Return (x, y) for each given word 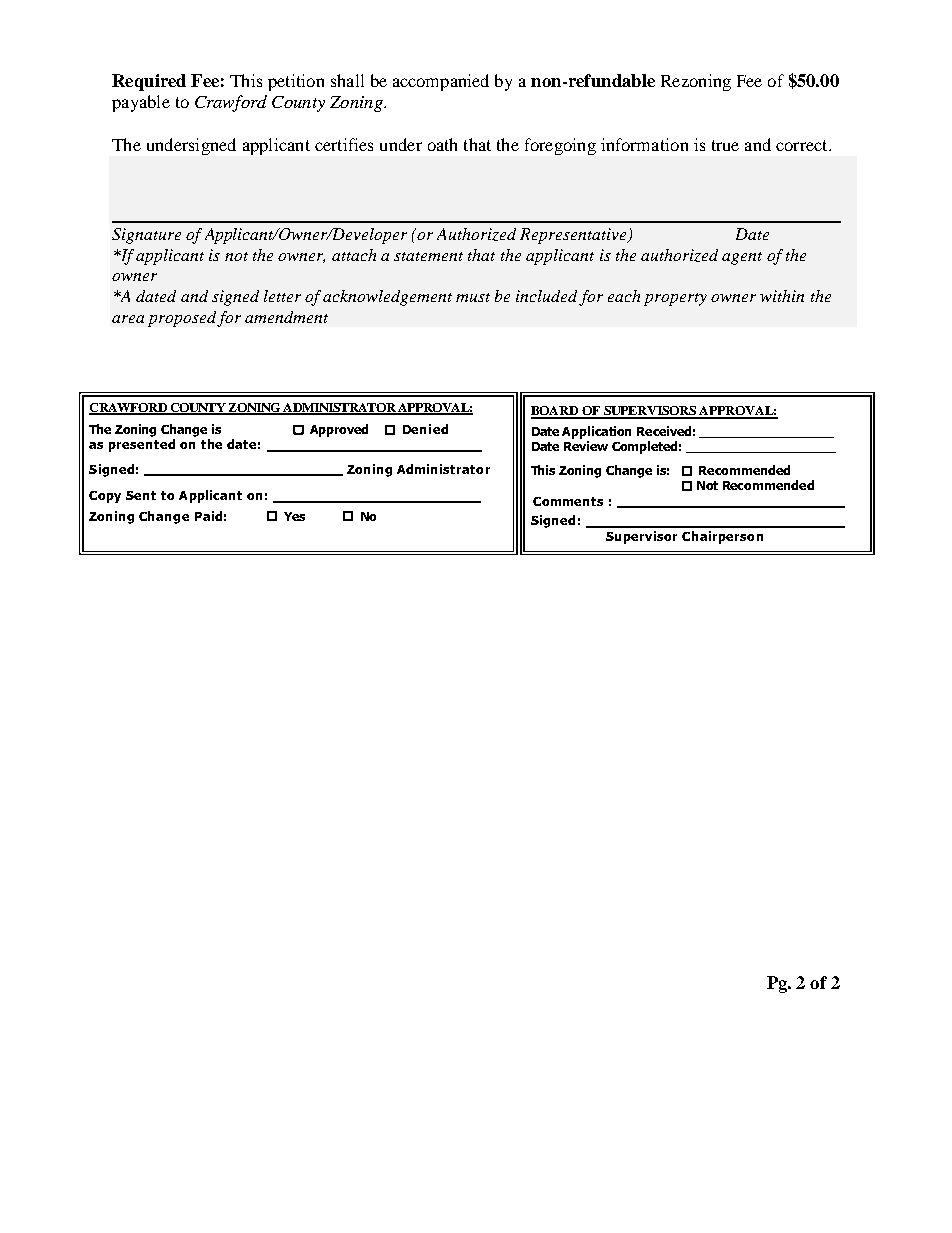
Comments (568, 501)
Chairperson (722, 537)
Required (149, 82)
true (725, 145)
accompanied (441, 82)
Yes (294, 516)
